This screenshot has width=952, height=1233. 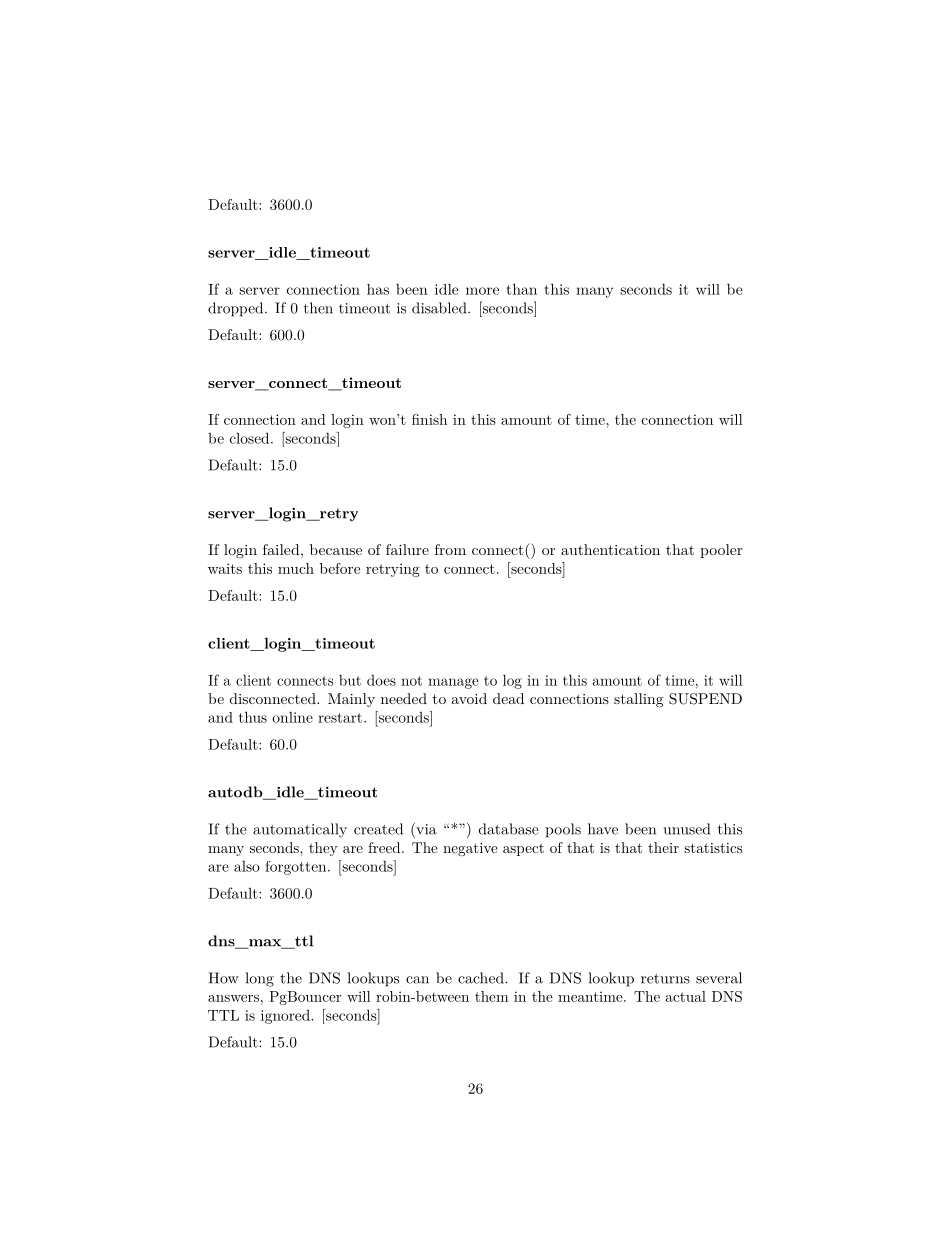 What do you see at coordinates (296, 568) in the screenshot?
I see `much` at bounding box center [296, 568].
